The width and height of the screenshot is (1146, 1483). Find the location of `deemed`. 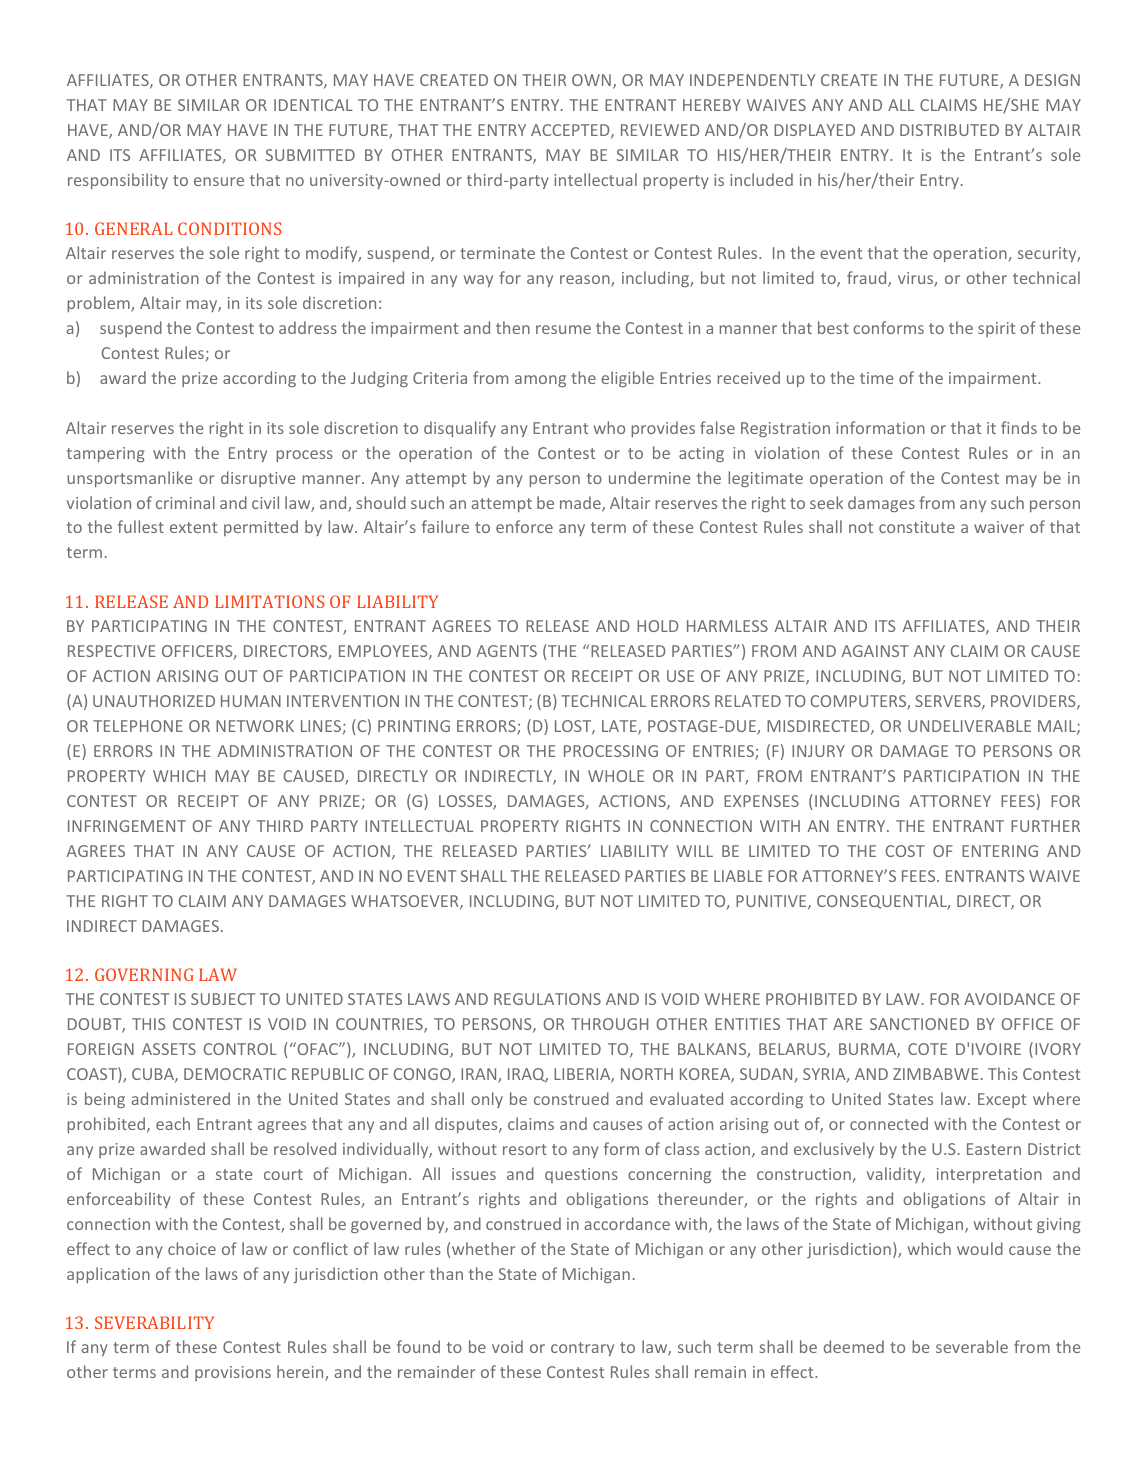

deemed is located at coordinates (854, 1346).
